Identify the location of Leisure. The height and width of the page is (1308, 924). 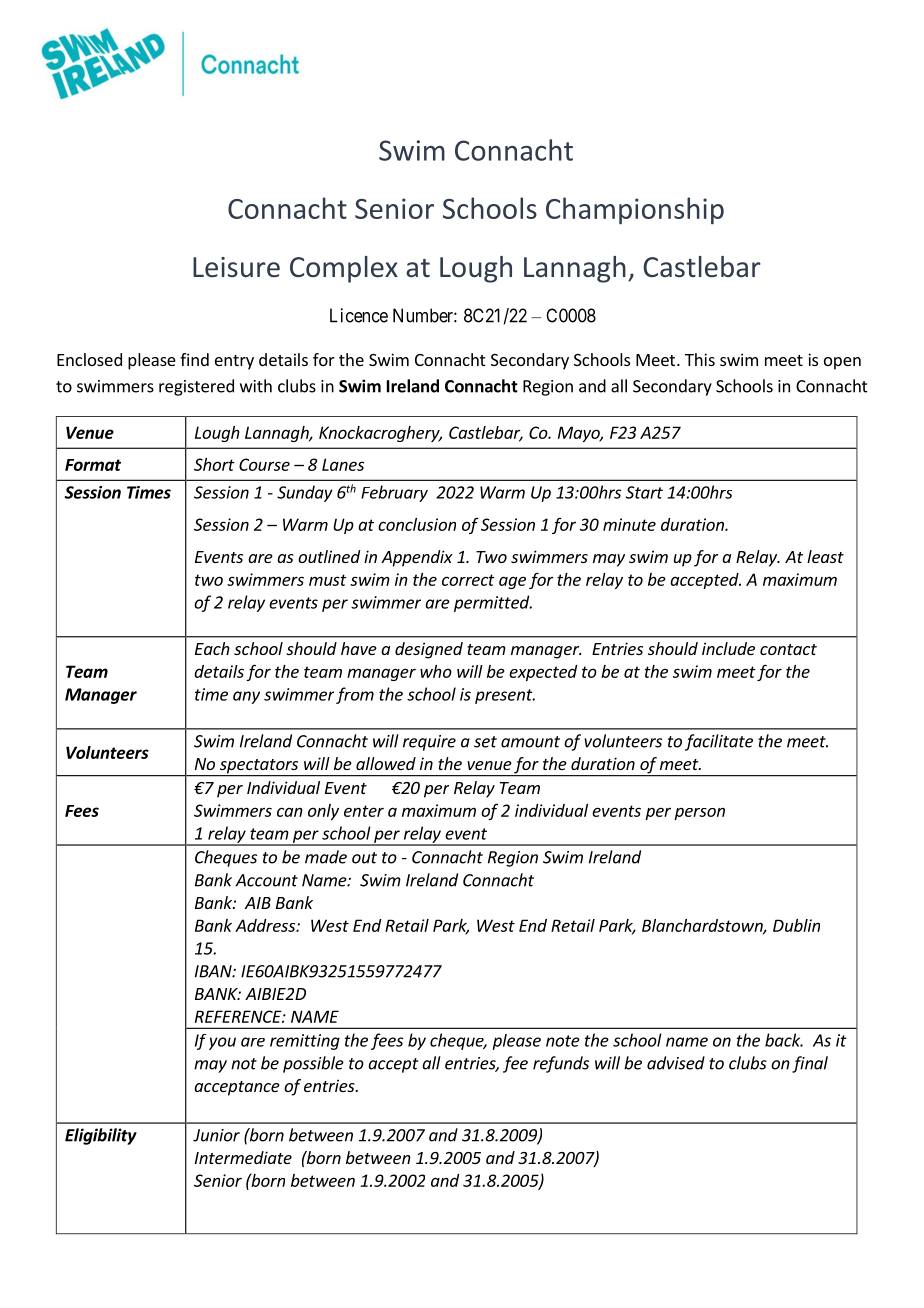
(236, 267).
